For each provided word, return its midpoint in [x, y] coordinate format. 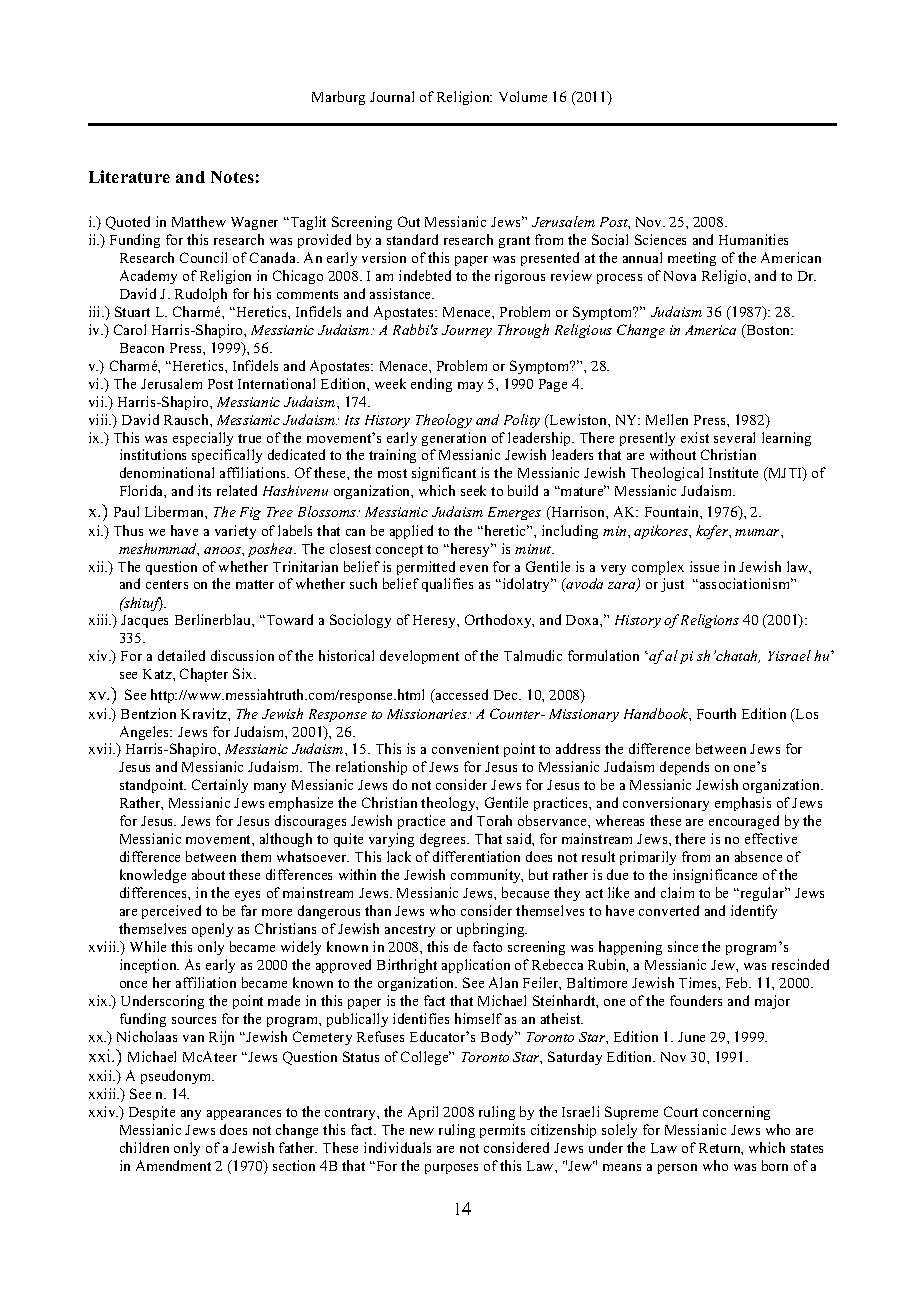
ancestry [410, 931]
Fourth [716, 713]
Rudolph [201, 295]
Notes [232, 177]
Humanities [753, 239]
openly [212, 930]
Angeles [146, 733]
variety [235, 532]
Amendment [173, 1165]
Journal [392, 96]
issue [704, 566]
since [683, 946]
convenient [465, 748]
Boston [768, 331]
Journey [467, 331]
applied [411, 532]
